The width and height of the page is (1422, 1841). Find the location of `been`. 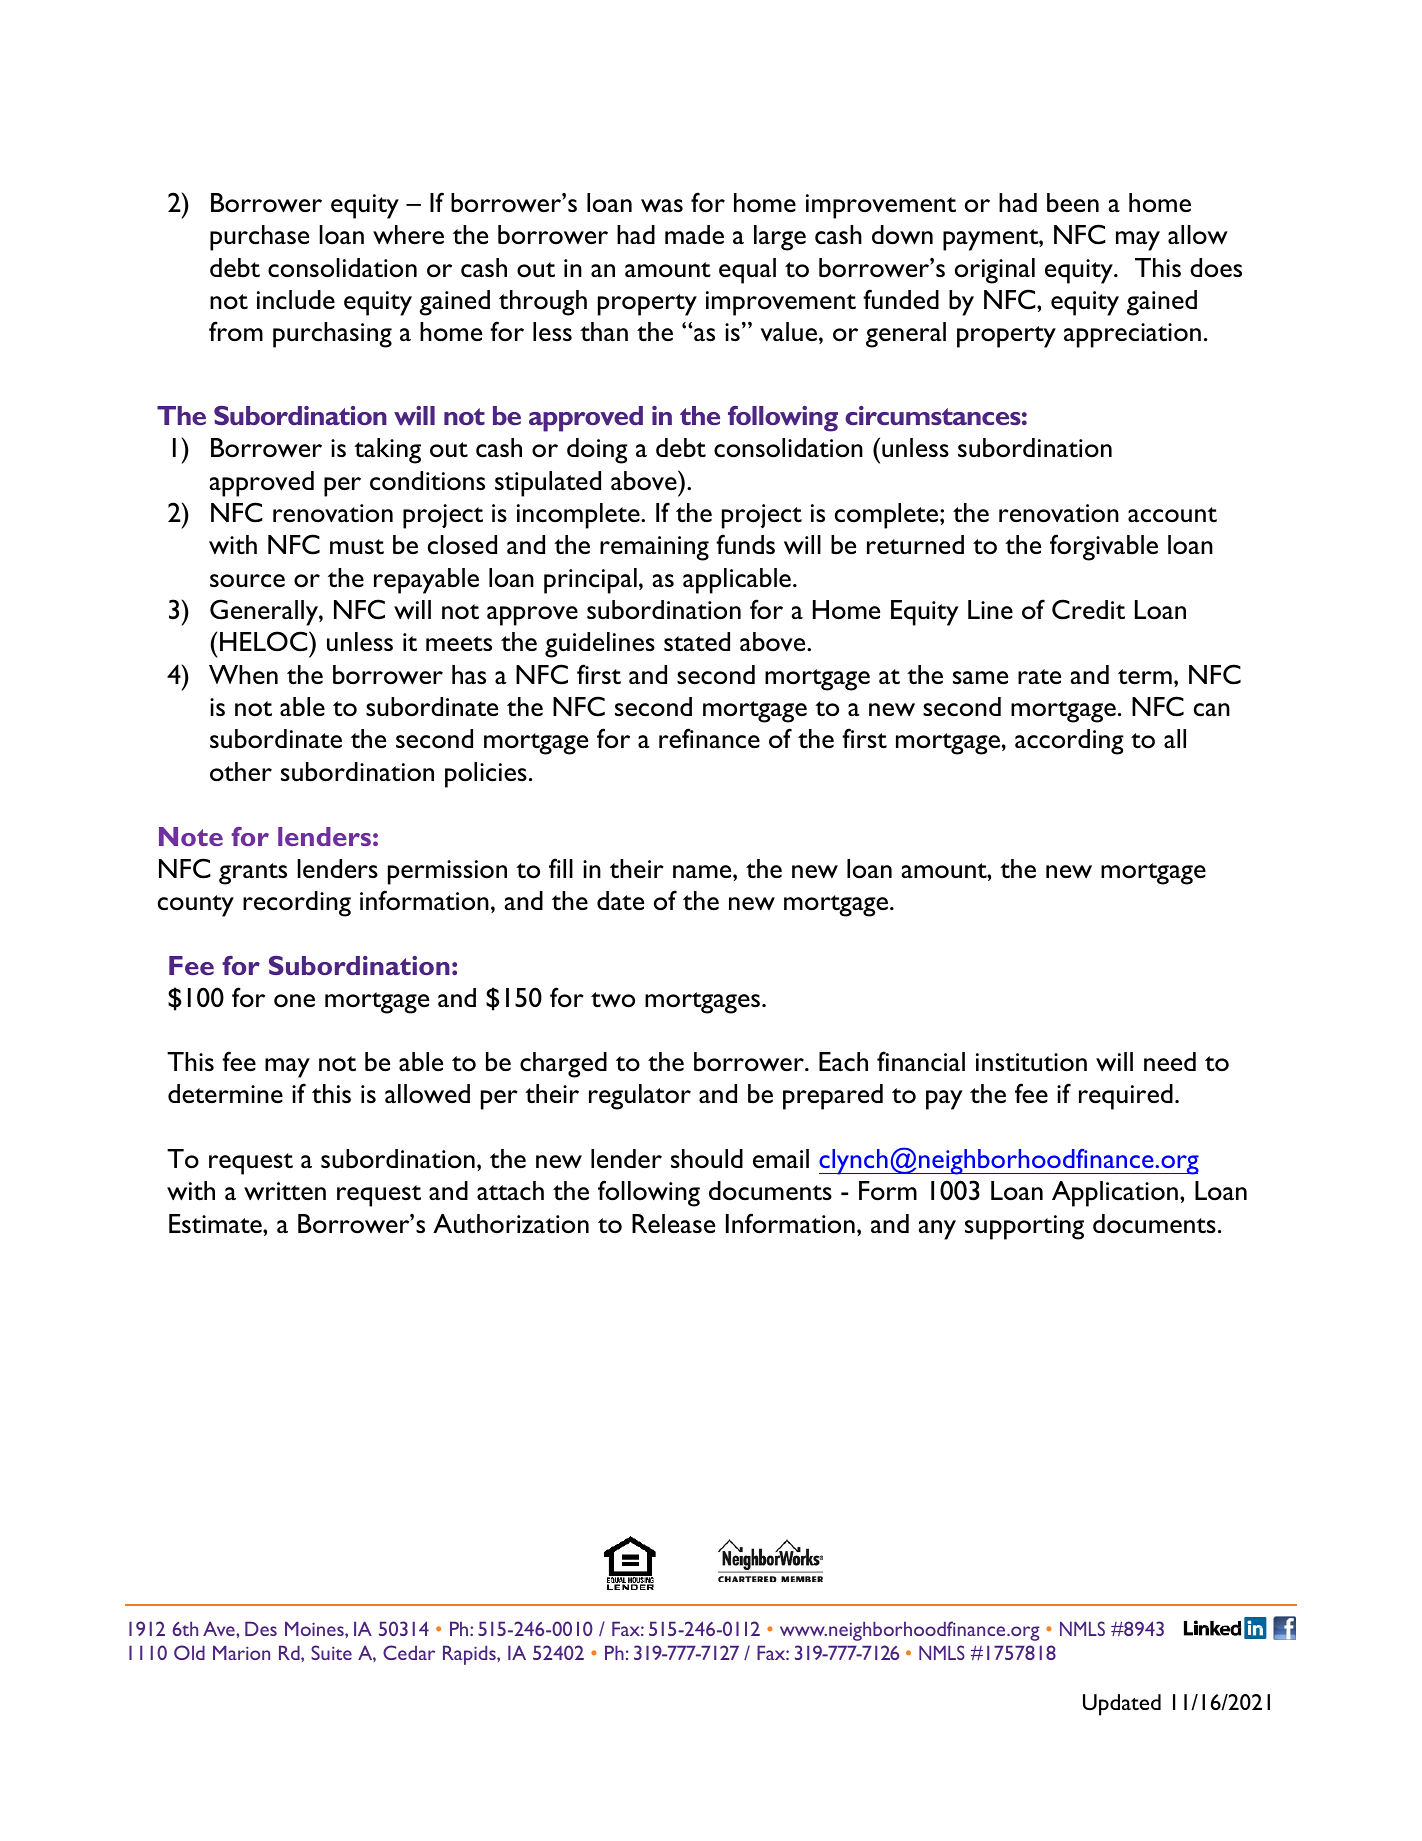

been is located at coordinates (1073, 202).
